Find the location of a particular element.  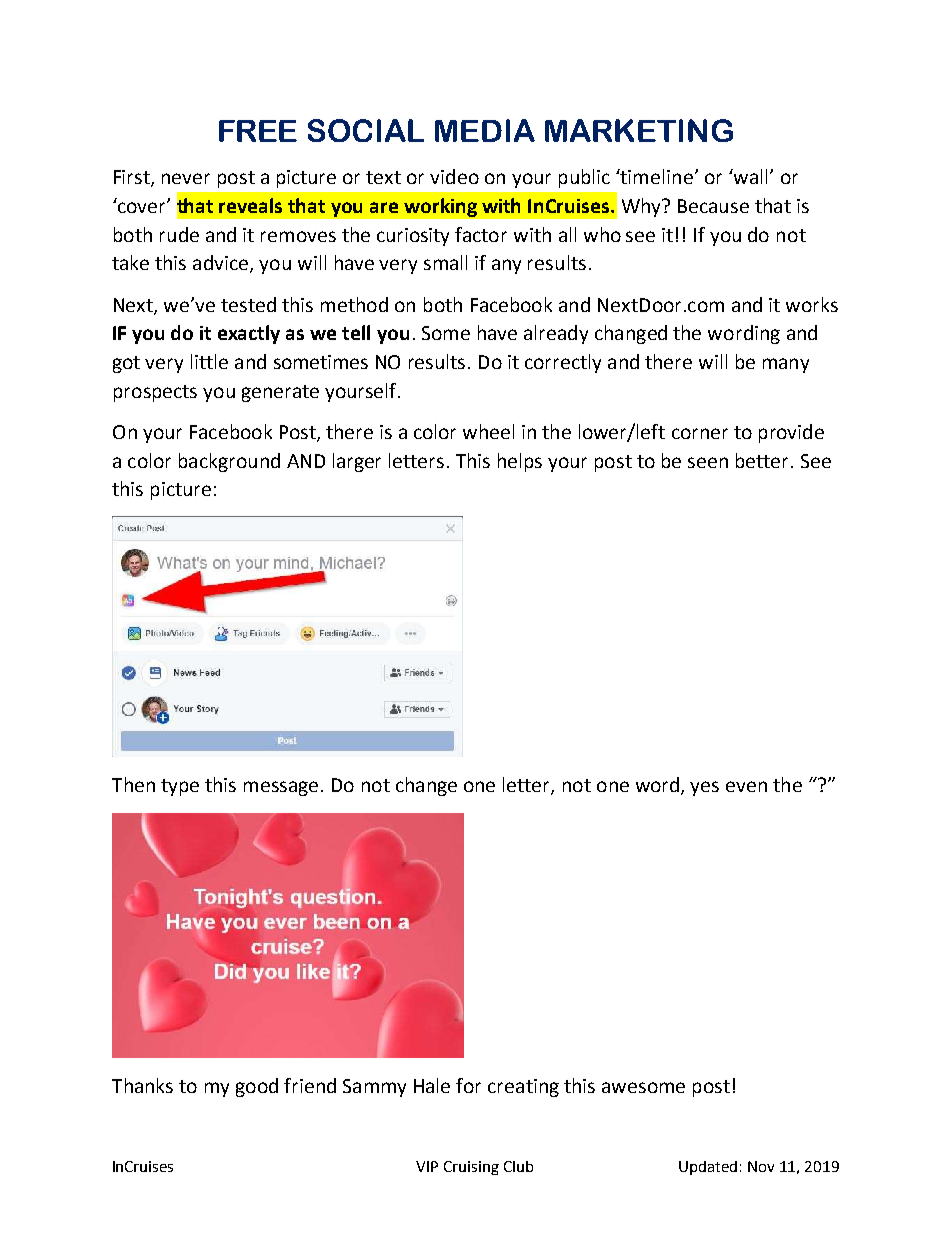

never is located at coordinates (186, 178).
